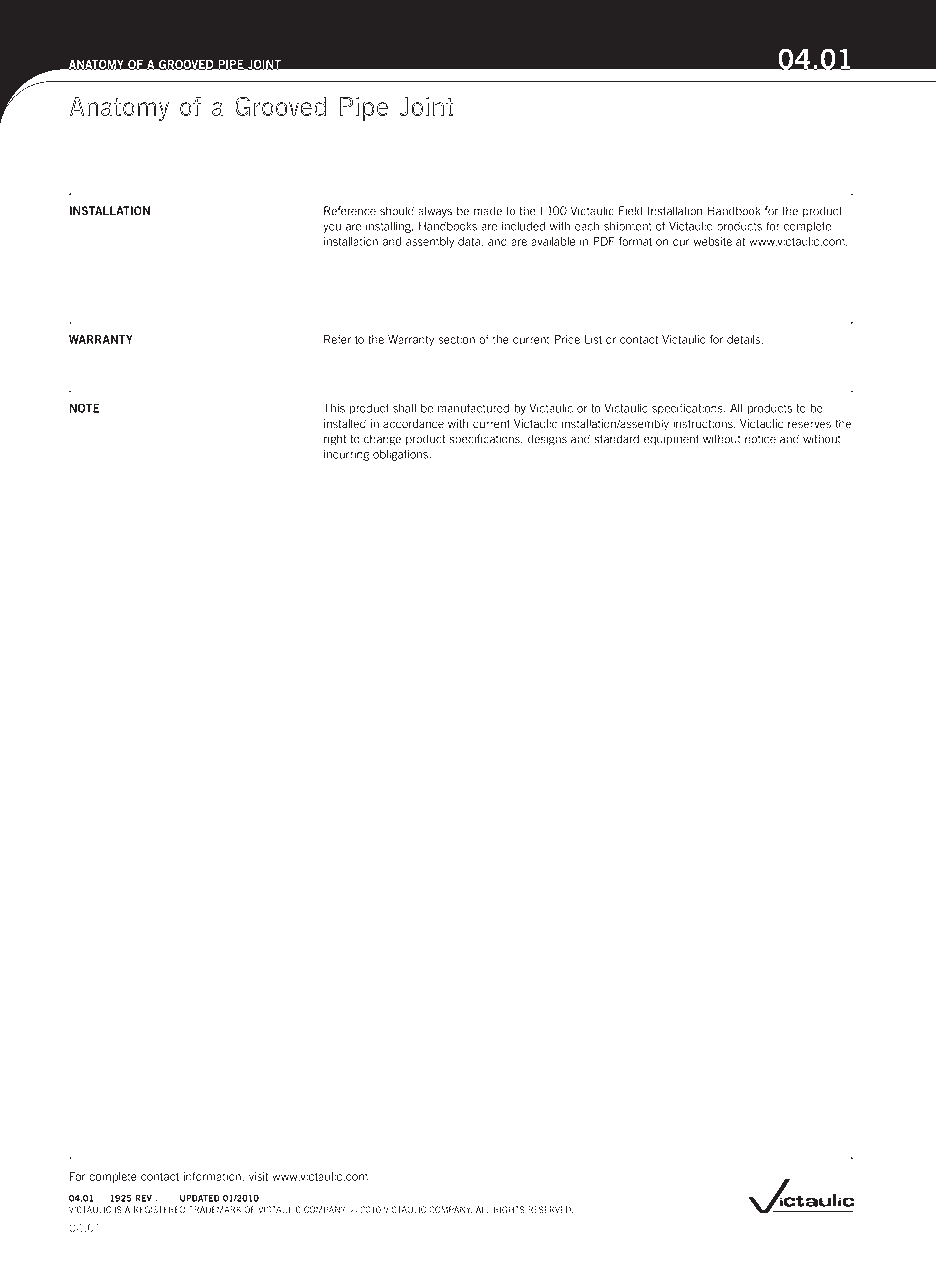 Image resolution: width=936 pixels, height=1288 pixels. Describe the element at coordinates (143, 1198) in the document. I see `REV` at that location.
